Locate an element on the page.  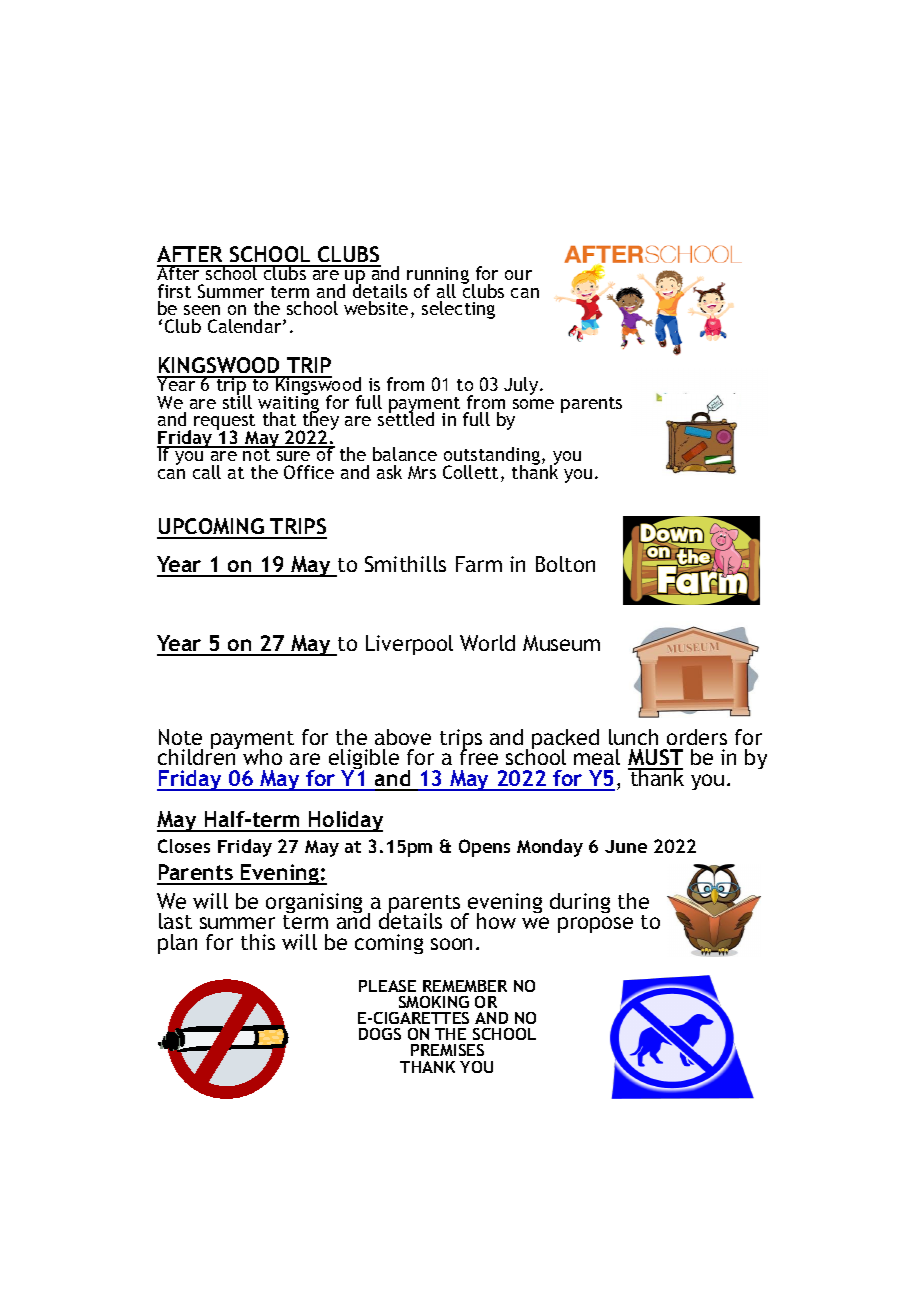
selecting is located at coordinates (458, 310).
